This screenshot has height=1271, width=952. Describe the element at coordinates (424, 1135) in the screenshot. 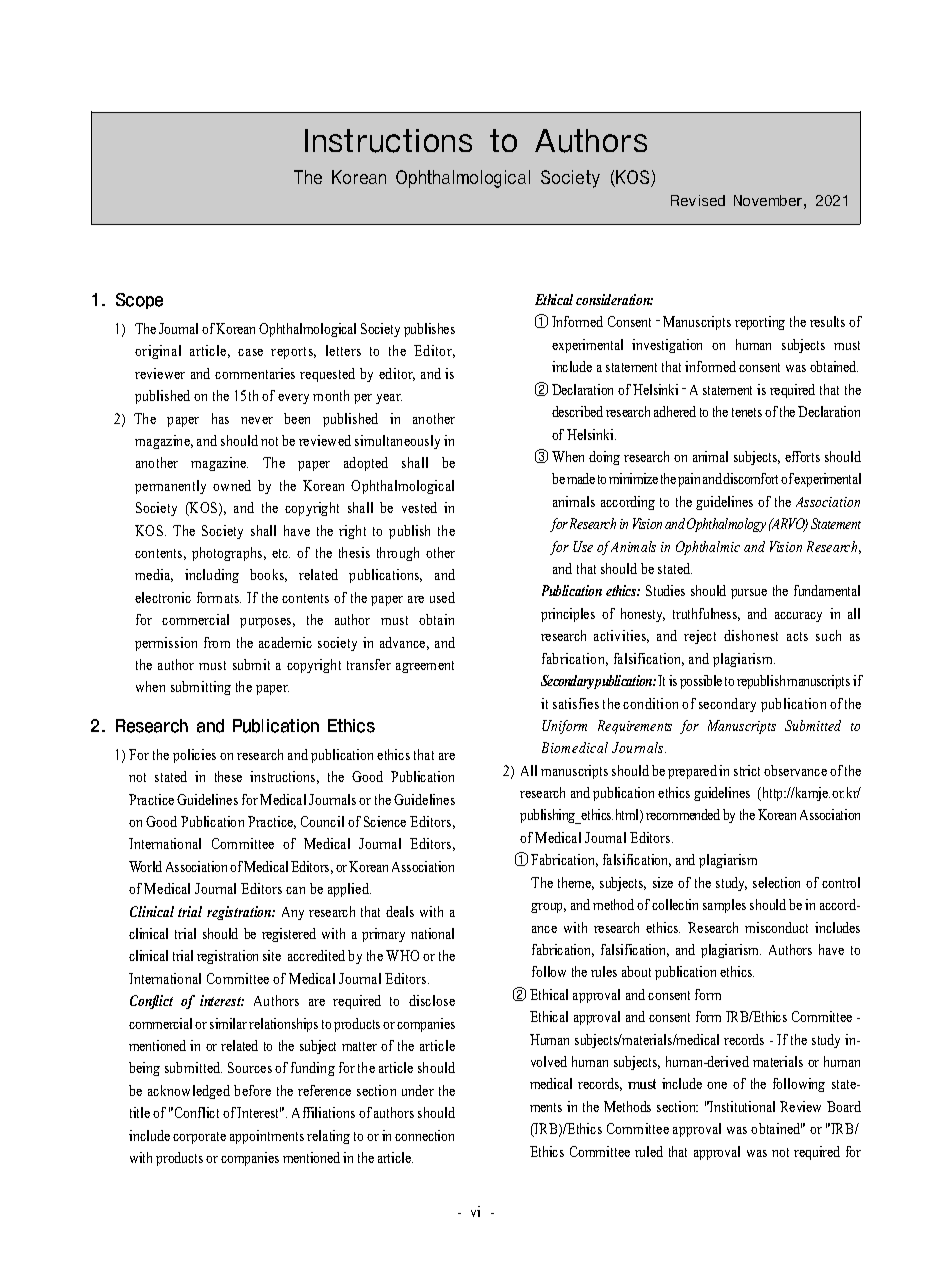

I see `connection` at that location.
